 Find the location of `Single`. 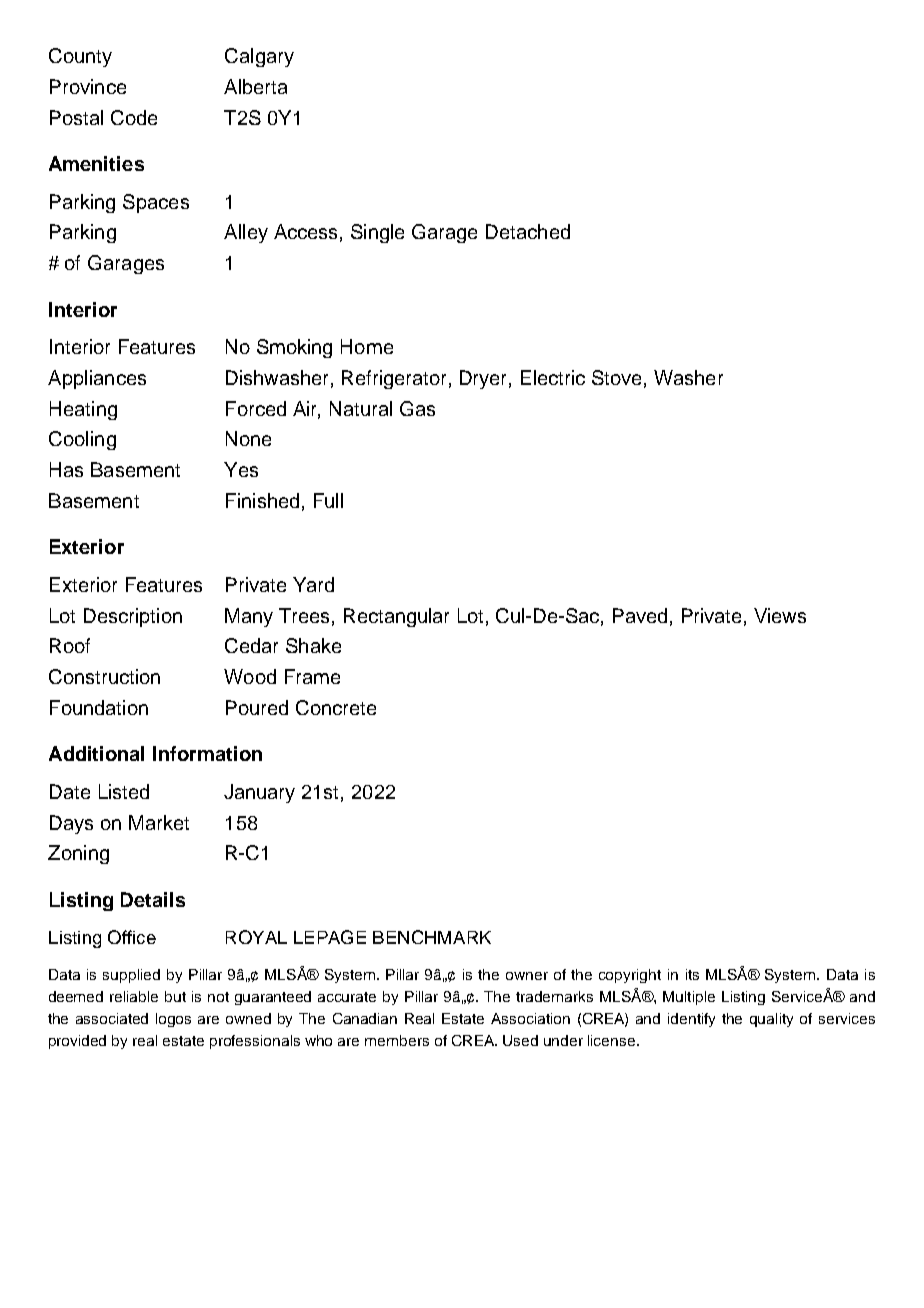

Single is located at coordinates (377, 233).
